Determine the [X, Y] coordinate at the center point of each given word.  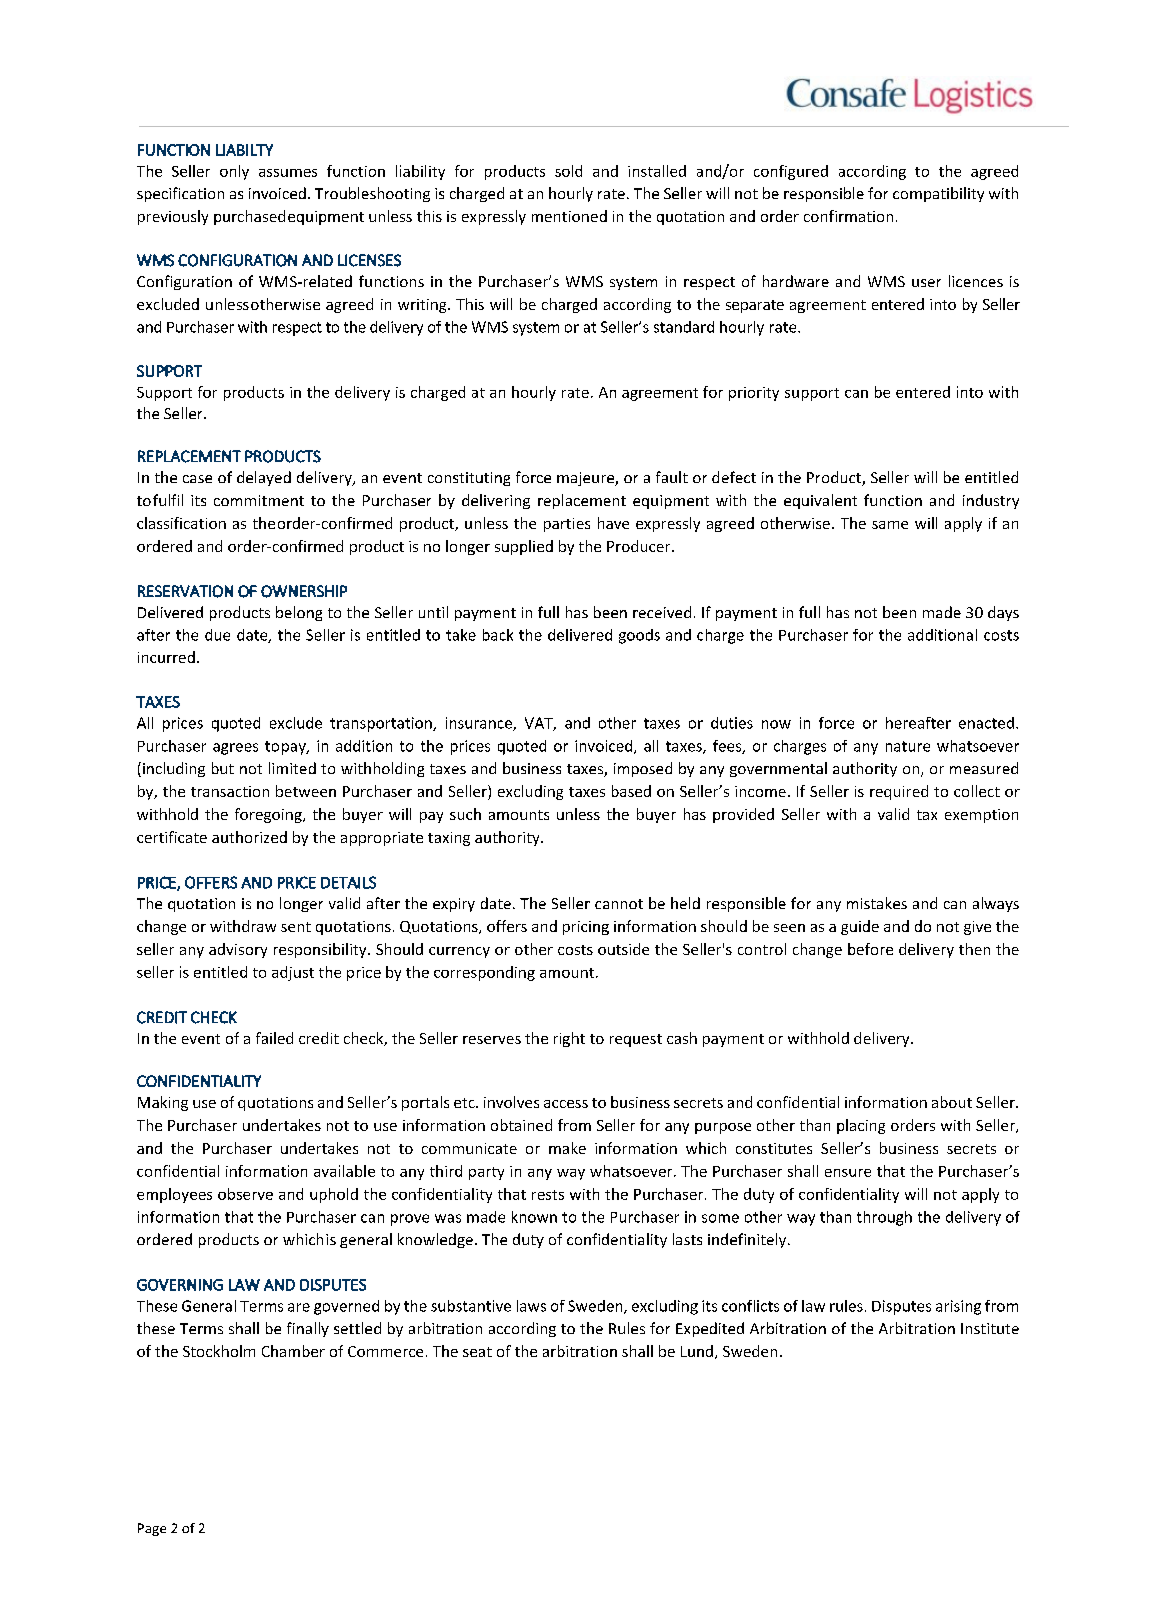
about [952, 1102]
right [569, 1039]
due [217, 635]
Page [152, 1529]
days [1003, 613]
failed [274, 1038]
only [234, 172]
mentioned [569, 216]
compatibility [938, 194]
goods [639, 636]
